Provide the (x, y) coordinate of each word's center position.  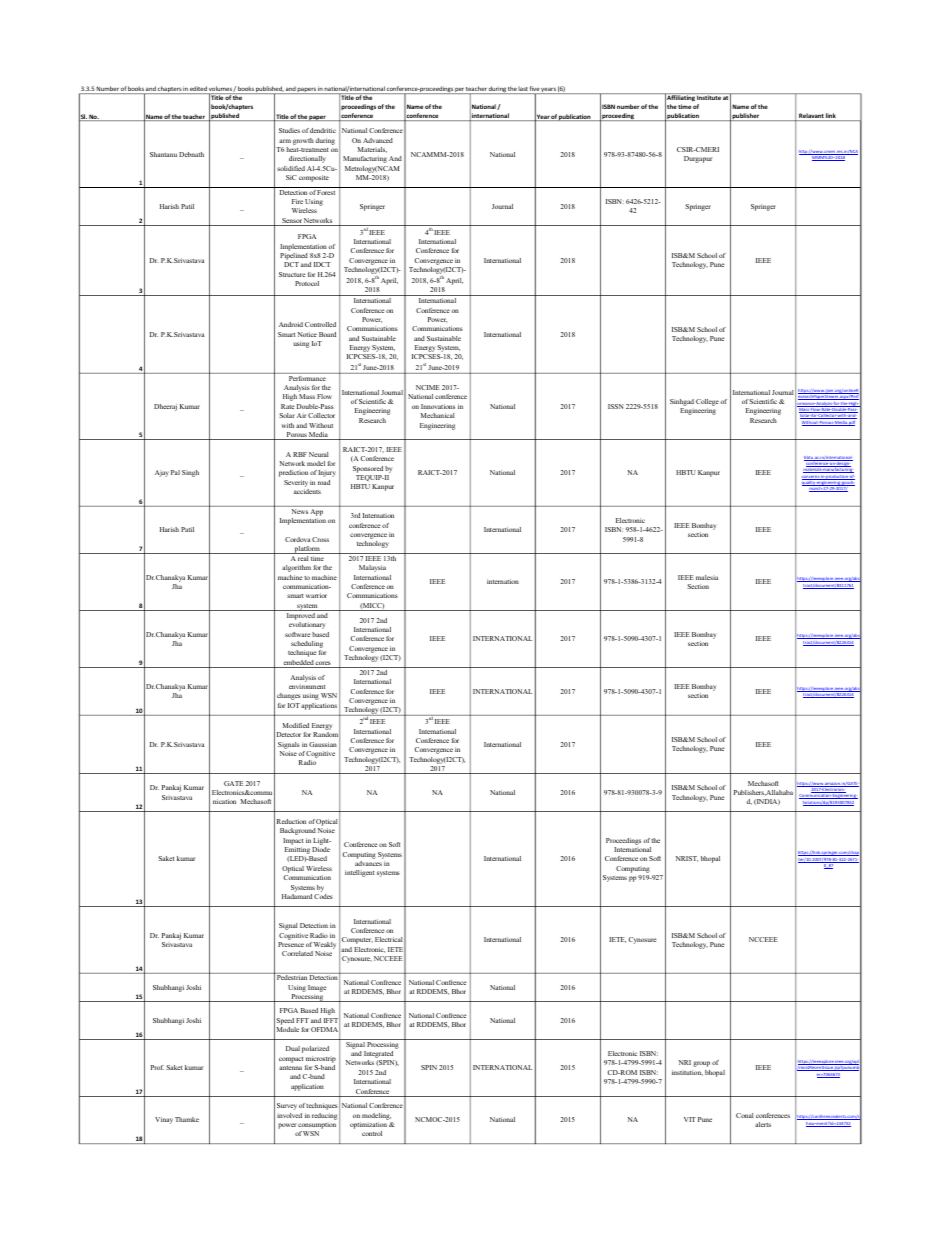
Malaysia (372, 568)
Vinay (164, 1120)
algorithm (296, 568)
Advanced (378, 140)
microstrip (321, 1059)
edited (198, 90)
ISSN (616, 406)
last (523, 90)
